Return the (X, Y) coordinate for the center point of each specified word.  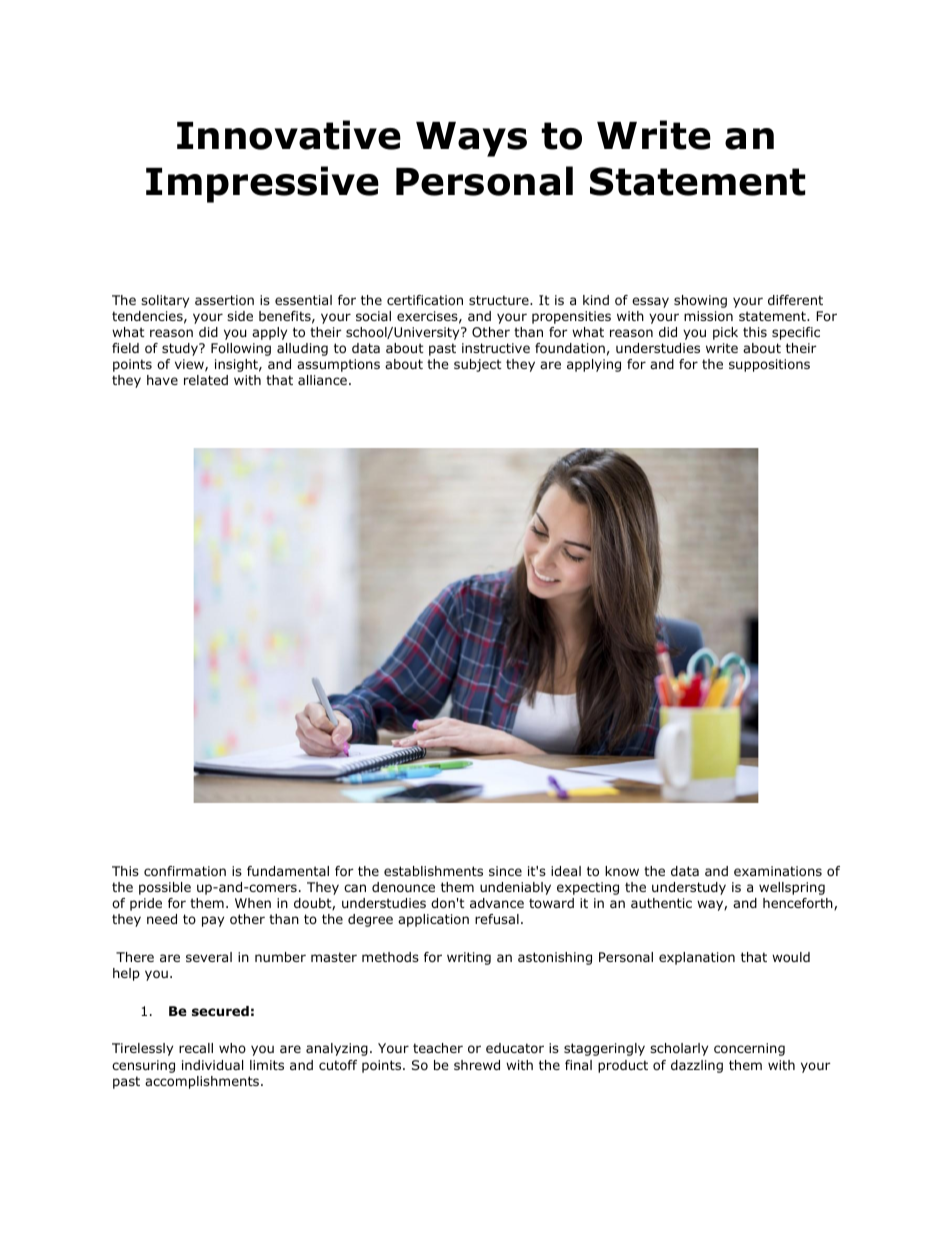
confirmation (185, 871)
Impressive (262, 184)
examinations (778, 871)
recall (196, 1048)
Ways (471, 139)
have (162, 380)
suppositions (769, 365)
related (206, 380)
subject (478, 365)
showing (700, 301)
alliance (322, 380)
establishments (433, 871)
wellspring (792, 888)
